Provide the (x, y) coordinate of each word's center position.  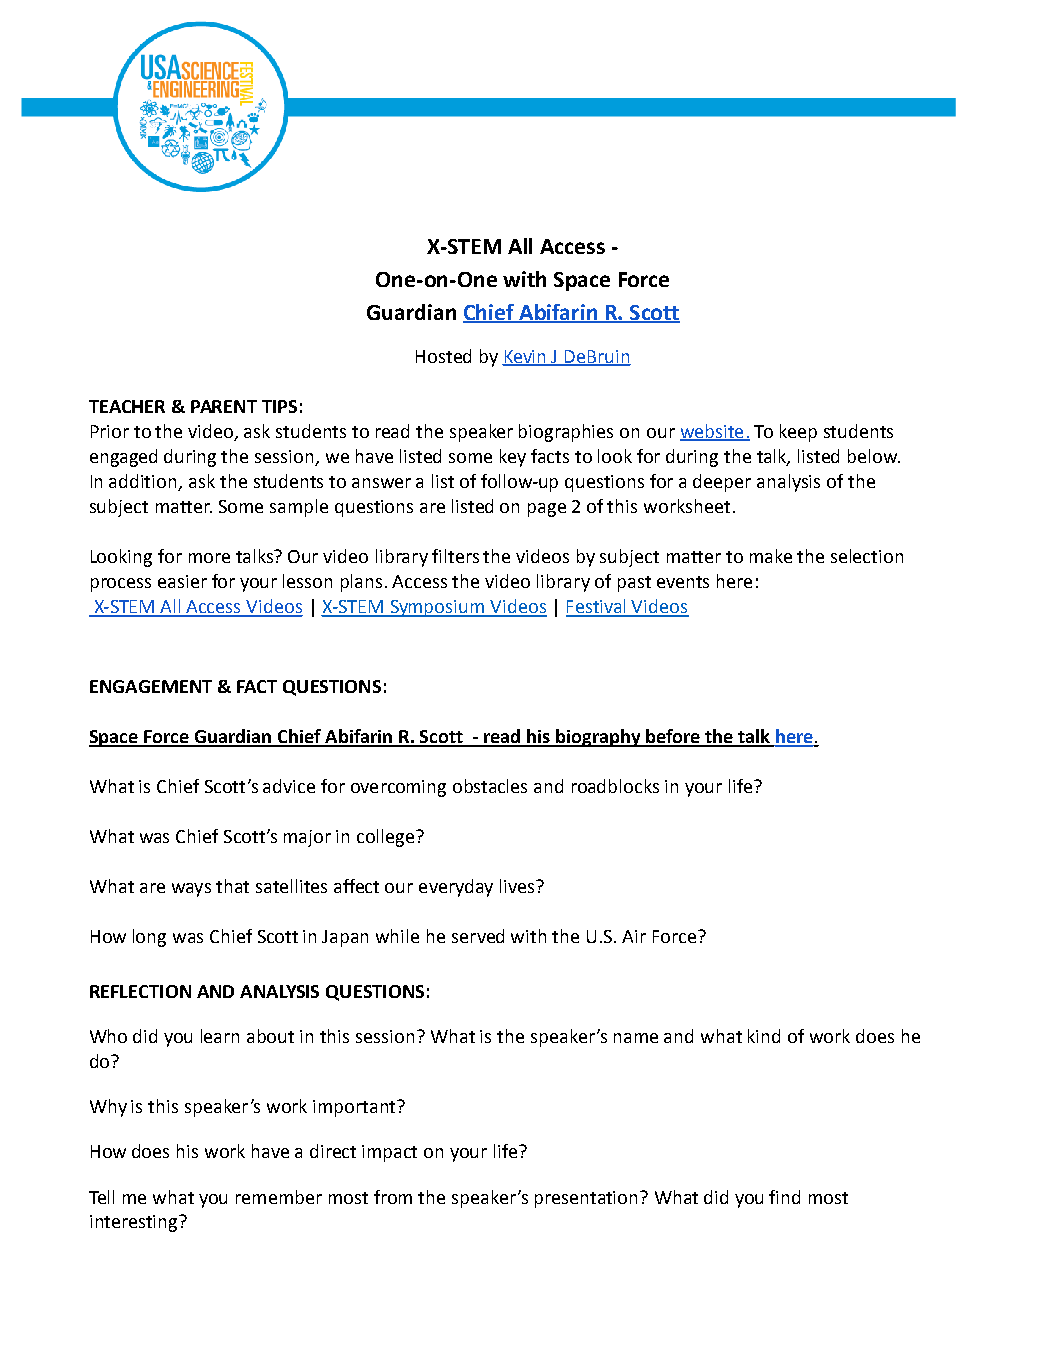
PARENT (224, 406)
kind (764, 1036)
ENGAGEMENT (151, 686)
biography (598, 738)
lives (518, 886)
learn (220, 1036)
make (771, 556)
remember (279, 1197)
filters (455, 556)
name (636, 1038)
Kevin (525, 357)
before (673, 737)
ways (191, 890)
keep (798, 433)
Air (634, 936)
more (209, 558)
